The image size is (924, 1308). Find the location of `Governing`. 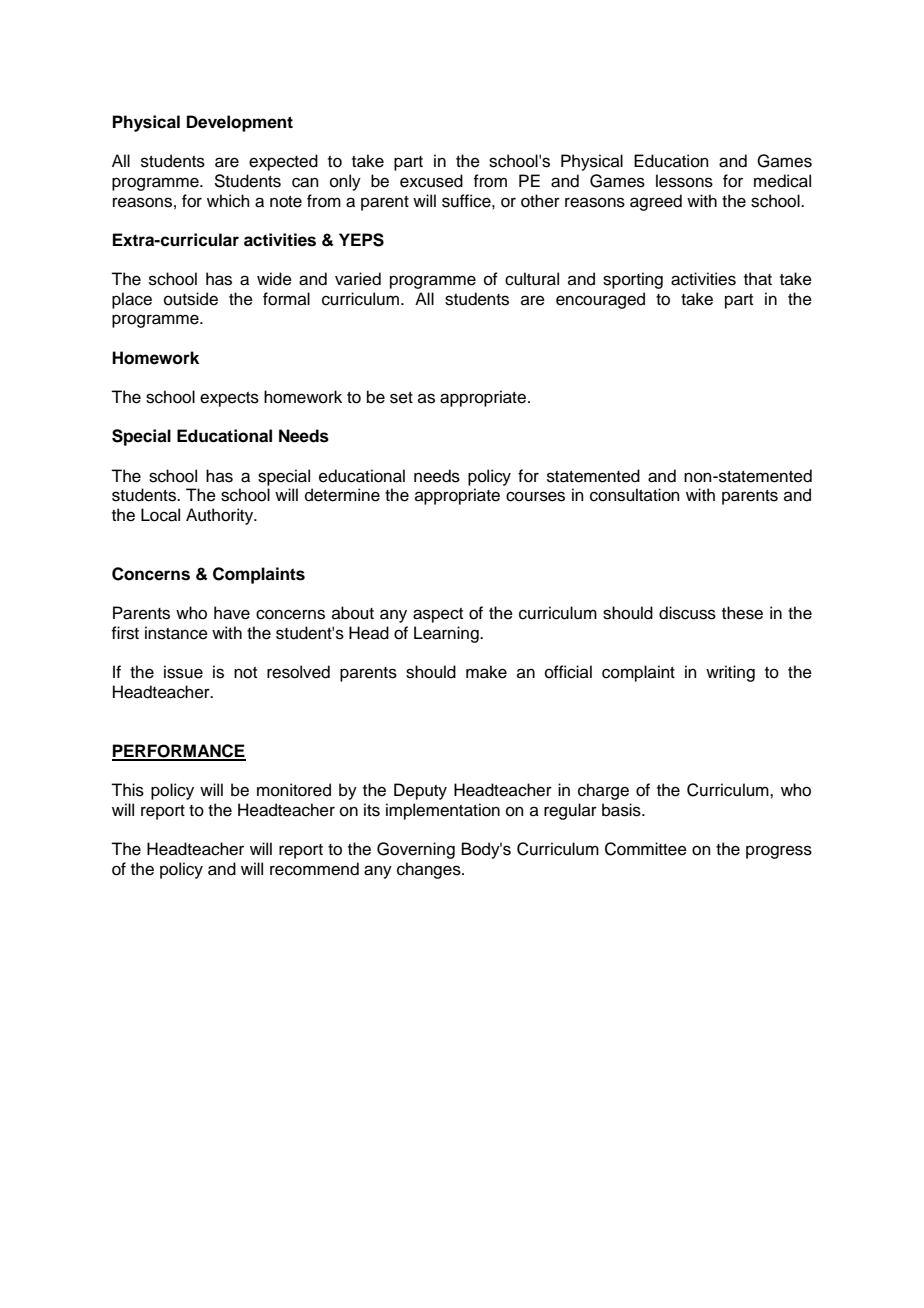

Governing is located at coordinates (416, 850).
